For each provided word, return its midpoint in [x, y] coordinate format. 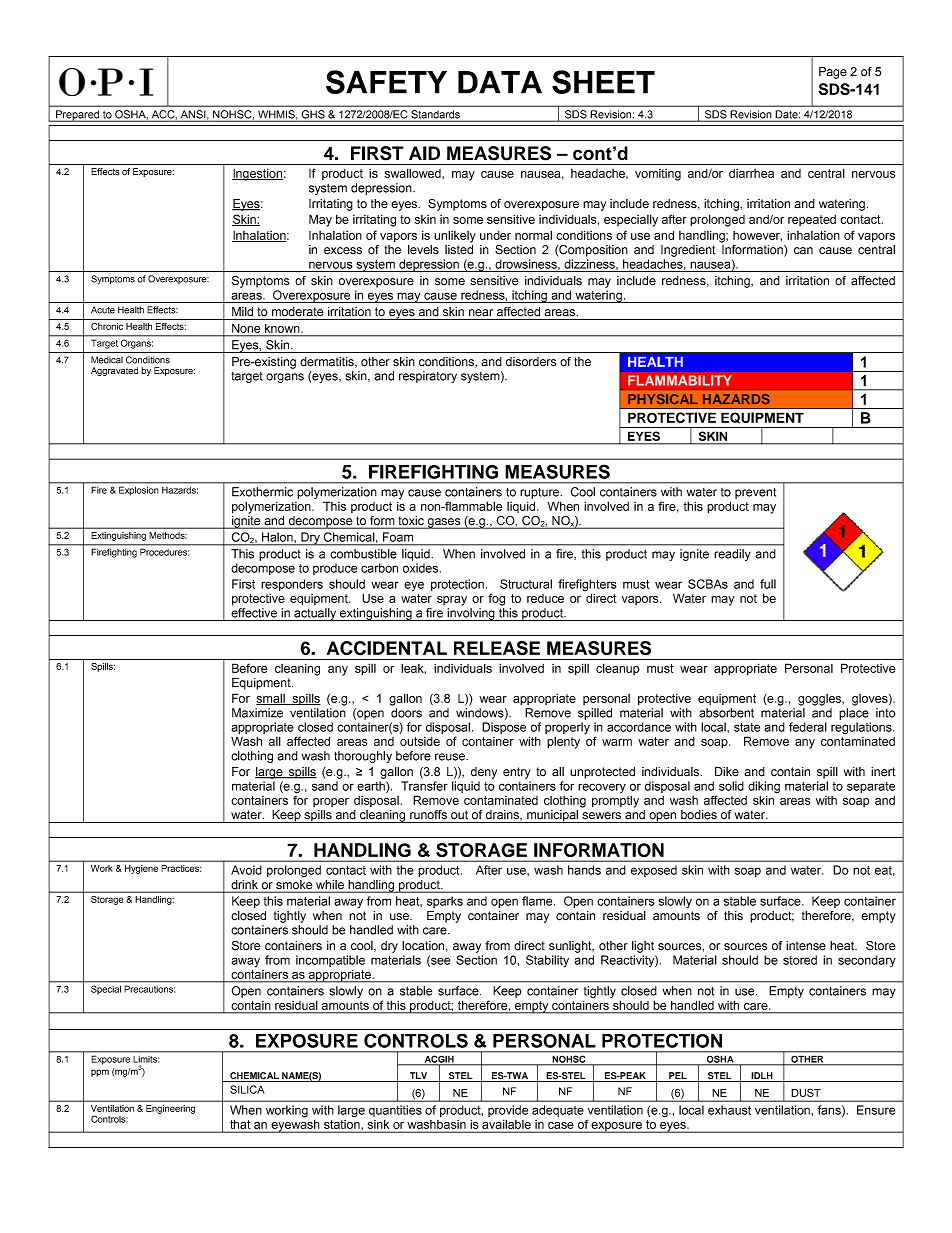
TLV [418, 1077]
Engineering [170, 1109]
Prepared [78, 116]
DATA [500, 82]
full [768, 584]
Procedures [164, 552]
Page [833, 73]
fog [496, 599]
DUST [806, 1092]
